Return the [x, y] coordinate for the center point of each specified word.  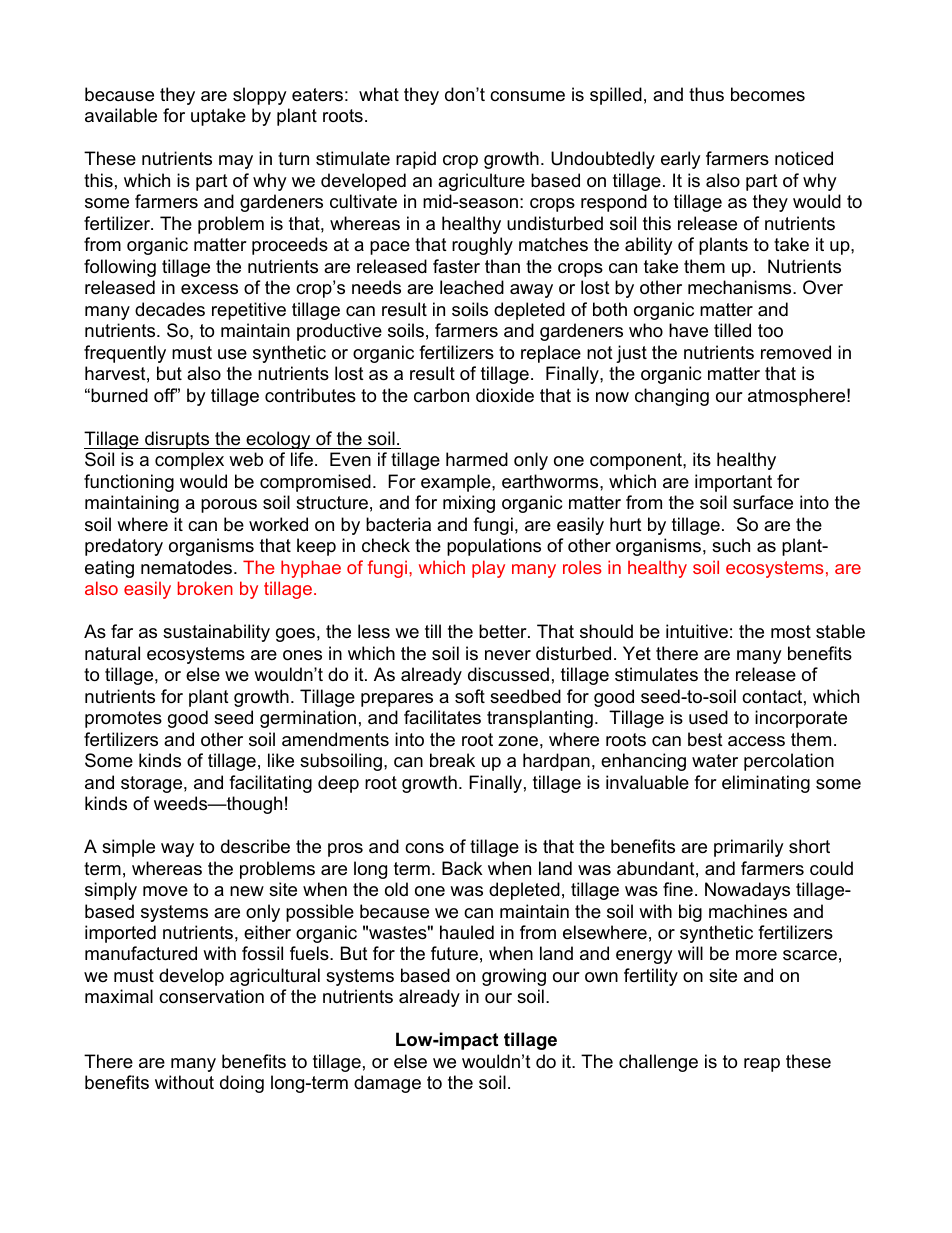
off [165, 395]
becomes [768, 94]
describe [255, 846]
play [488, 569]
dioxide [505, 395]
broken [205, 588]
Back [462, 868]
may [236, 162]
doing [242, 1084]
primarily [749, 848]
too [770, 331]
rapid [416, 160]
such [731, 545]
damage [387, 1084]
